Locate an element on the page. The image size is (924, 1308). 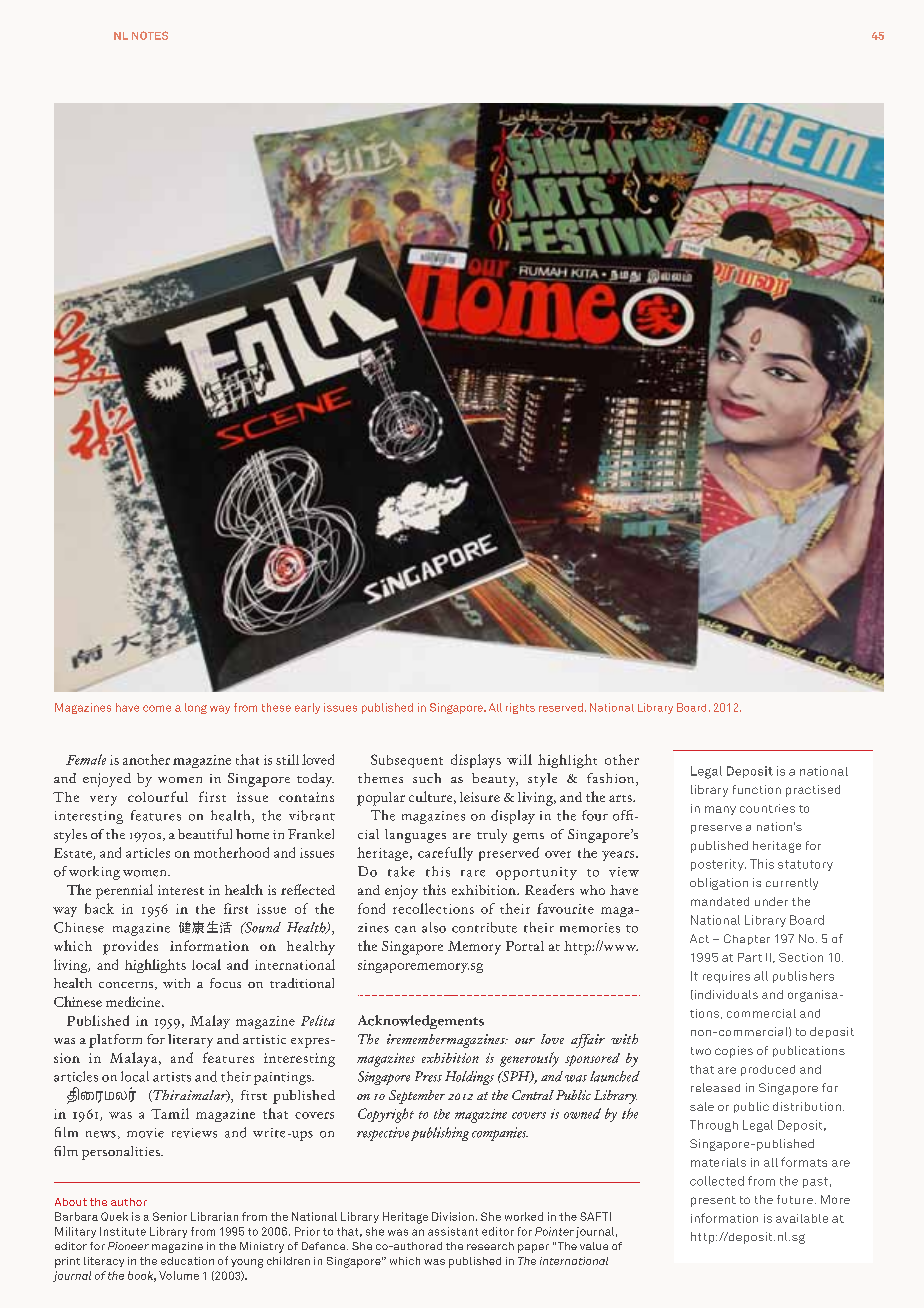
Chapter is located at coordinates (747, 939).
